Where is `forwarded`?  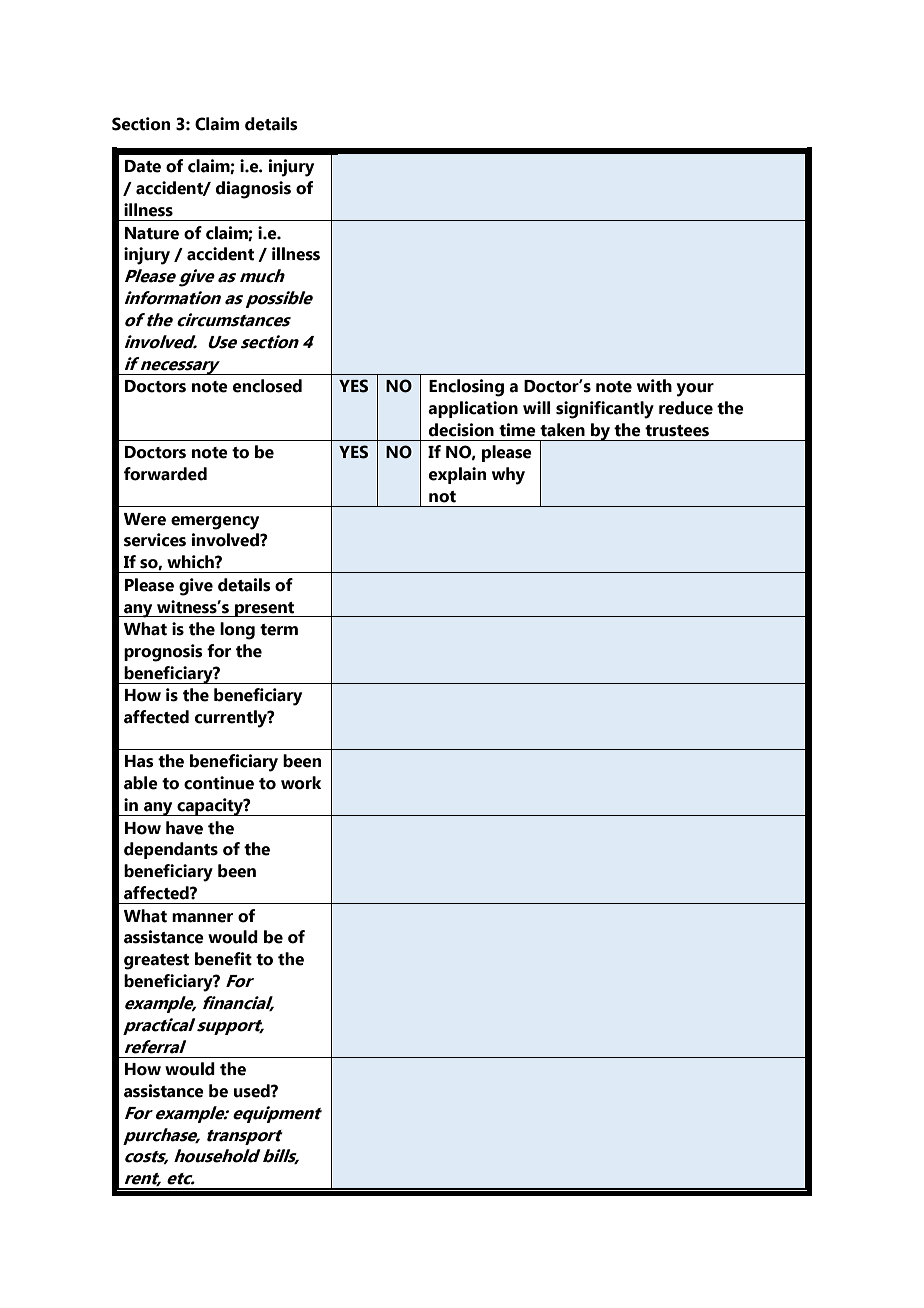
forwarded is located at coordinates (165, 474).
